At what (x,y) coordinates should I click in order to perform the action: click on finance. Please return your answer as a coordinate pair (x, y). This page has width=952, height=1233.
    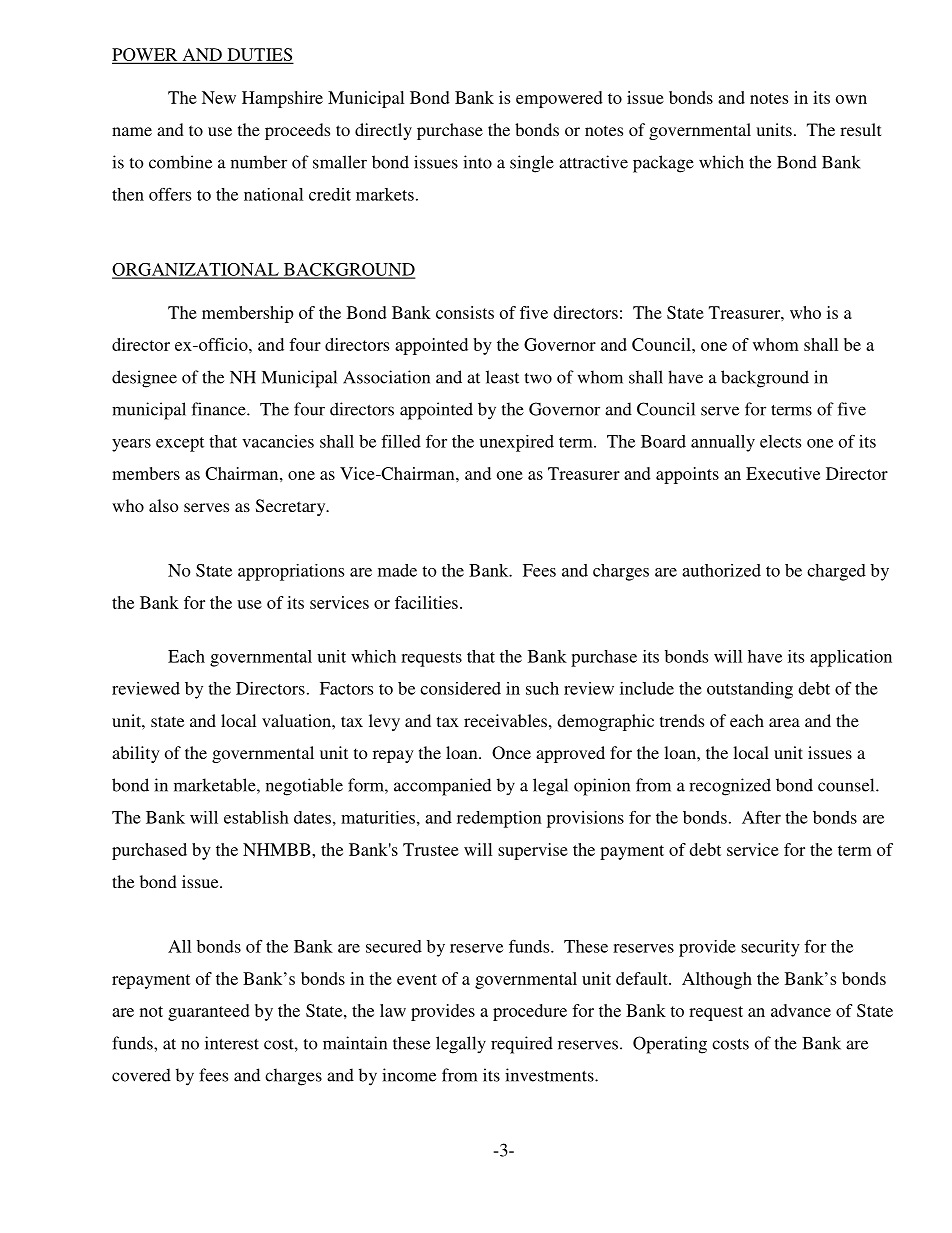
    Looking at the image, I should click on (220, 409).
